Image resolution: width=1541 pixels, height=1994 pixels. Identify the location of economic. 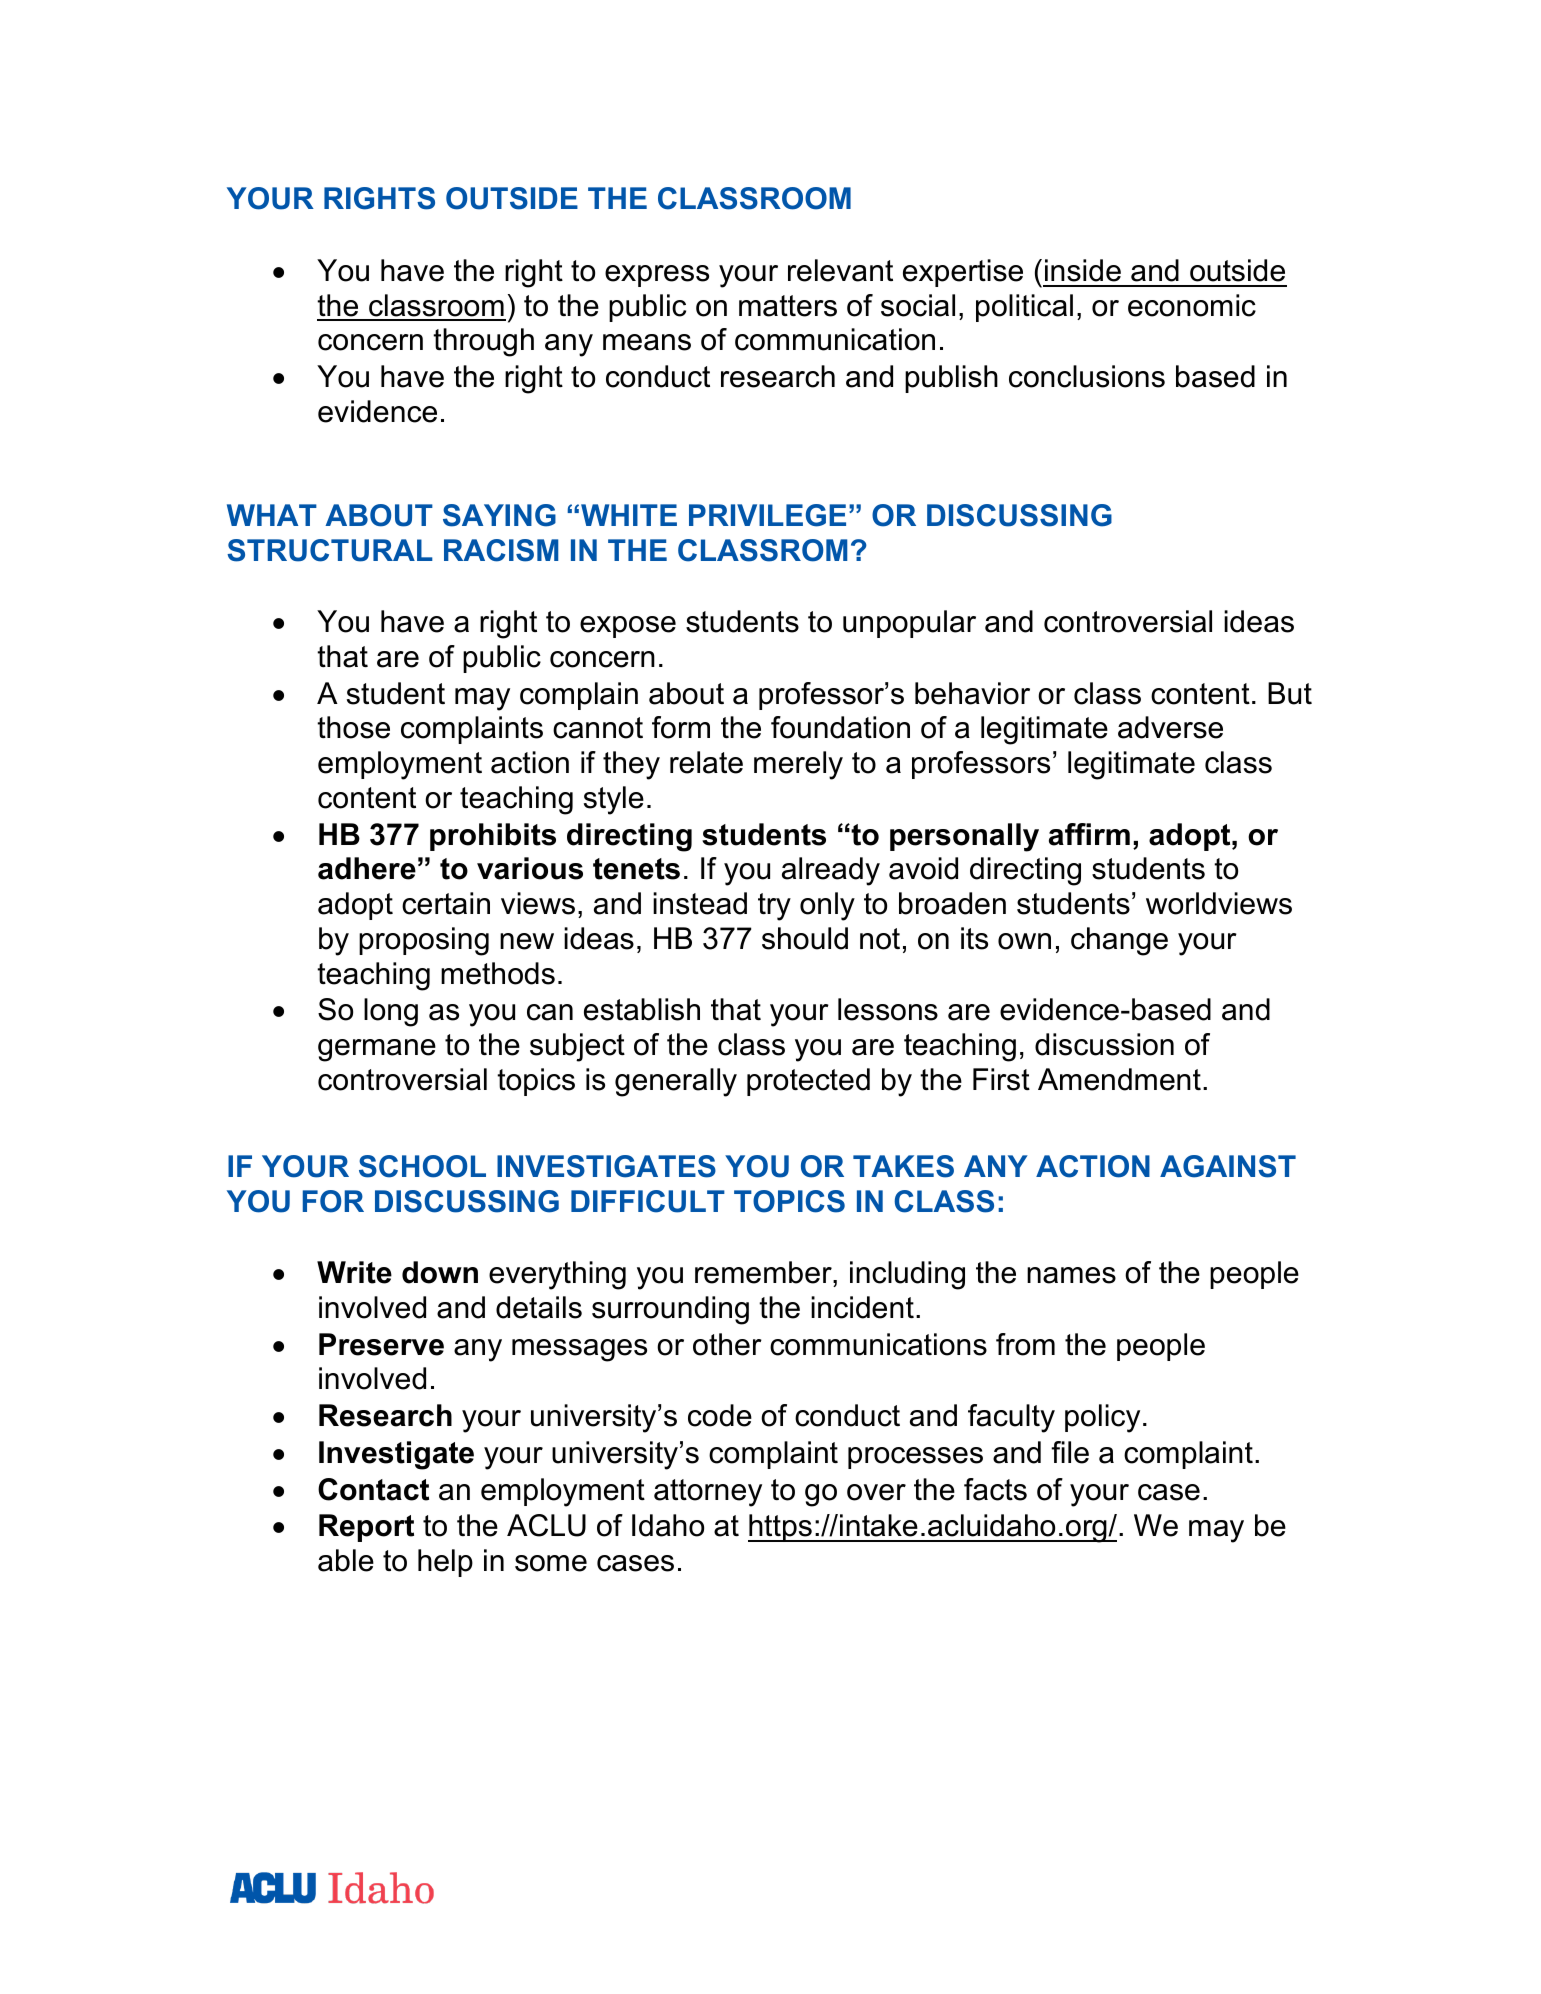
(1192, 305).
